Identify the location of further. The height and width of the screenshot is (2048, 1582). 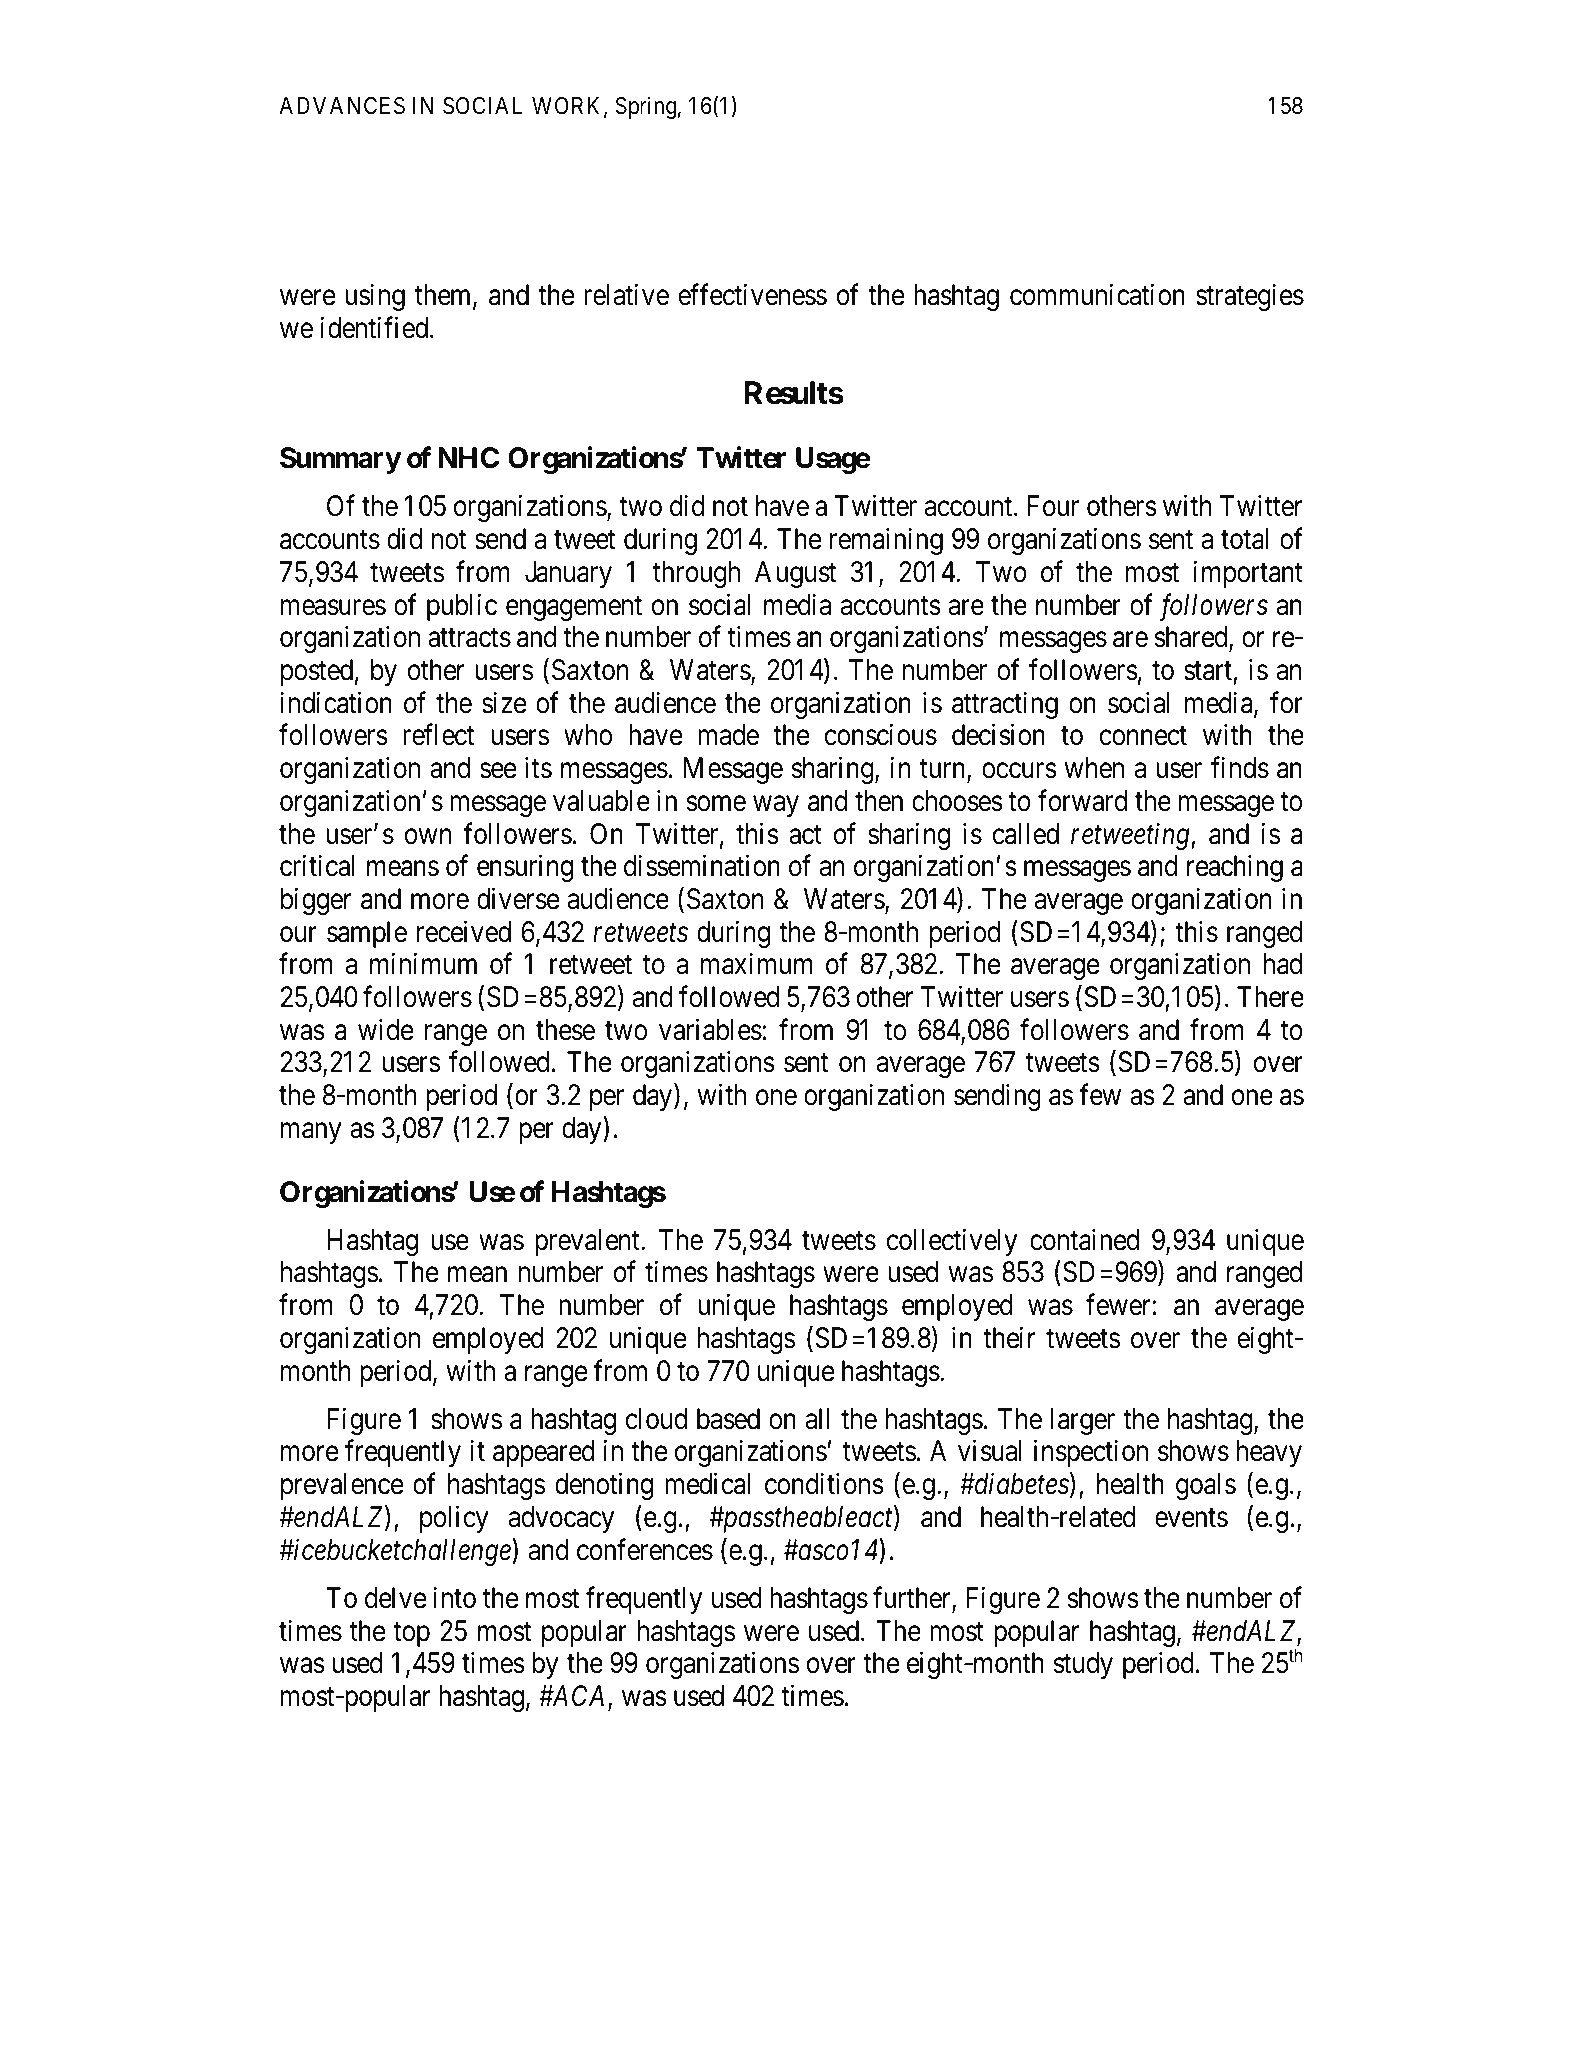
(913, 1599).
